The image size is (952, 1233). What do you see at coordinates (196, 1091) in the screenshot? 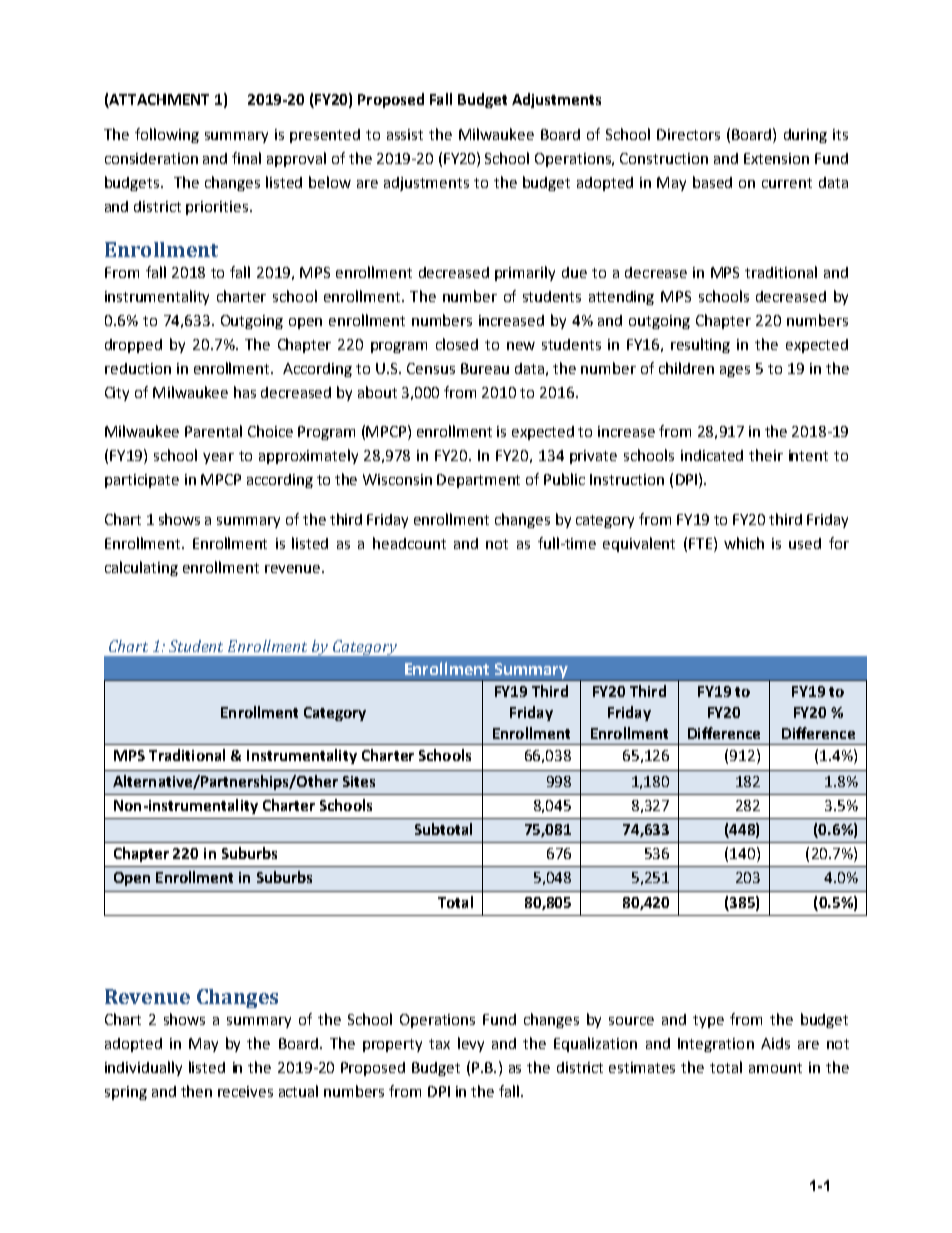
I see `then` at bounding box center [196, 1091].
